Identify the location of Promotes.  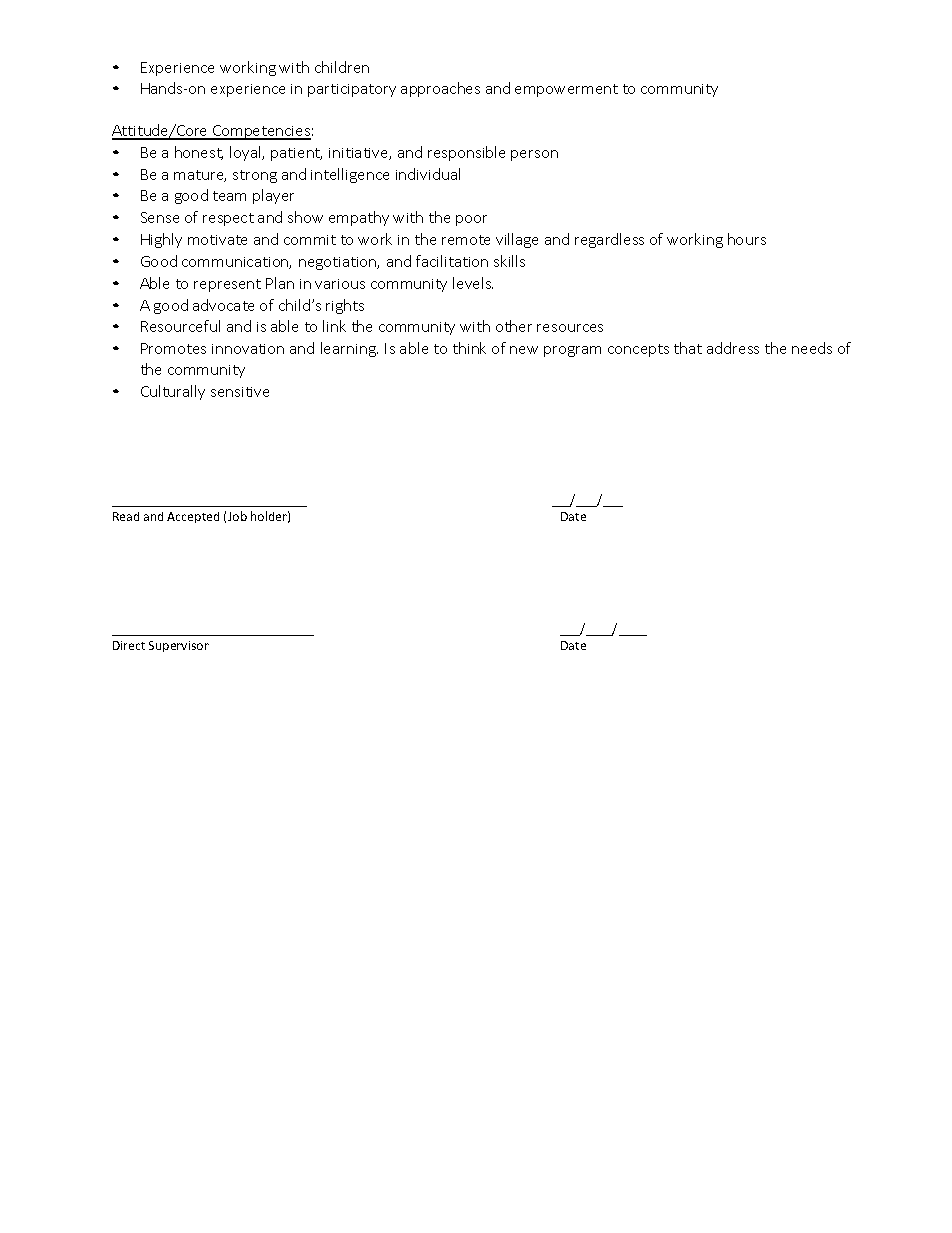
(173, 348).
